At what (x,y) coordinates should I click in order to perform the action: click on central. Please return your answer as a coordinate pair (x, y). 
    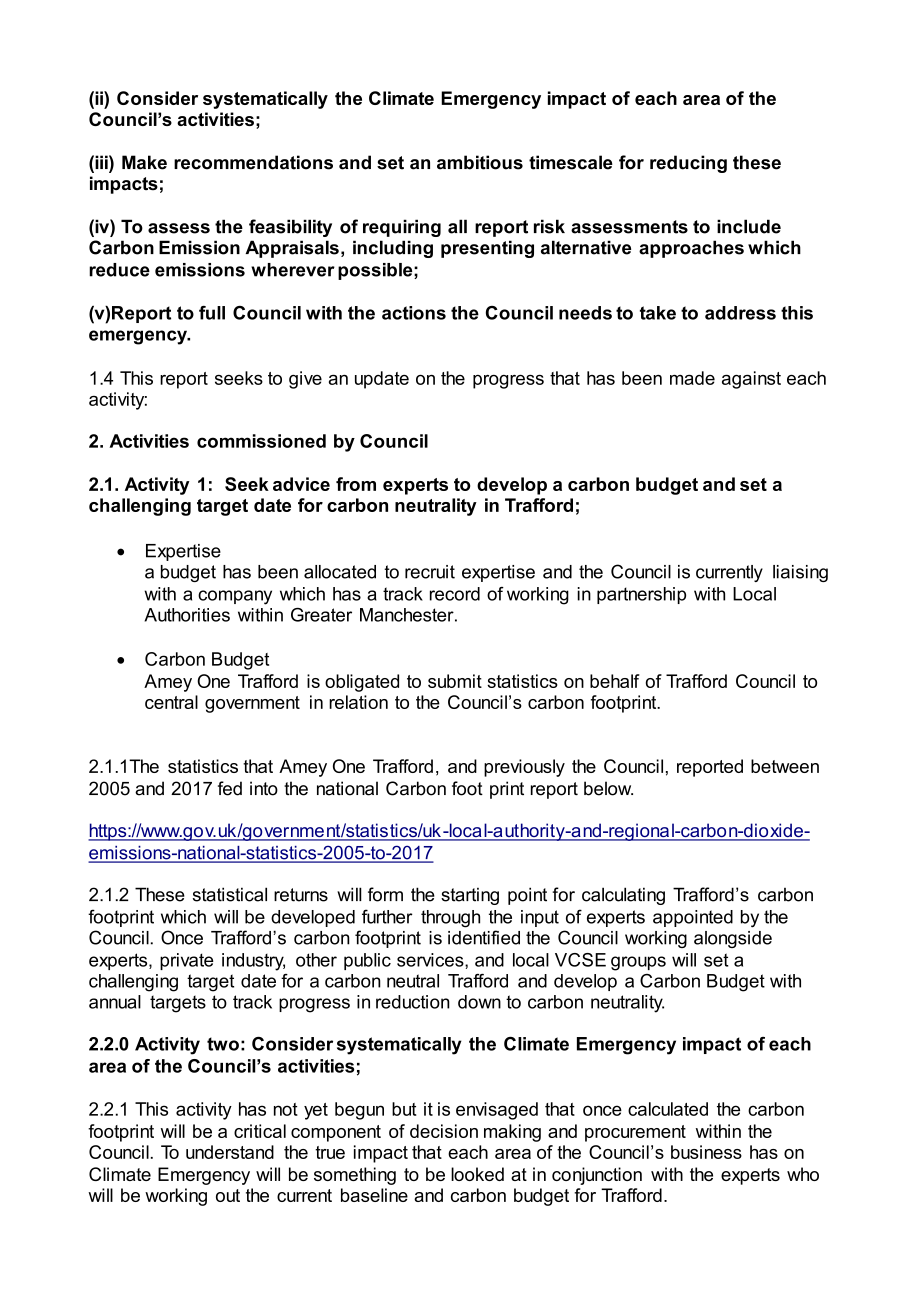
    Looking at the image, I should click on (171, 702).
